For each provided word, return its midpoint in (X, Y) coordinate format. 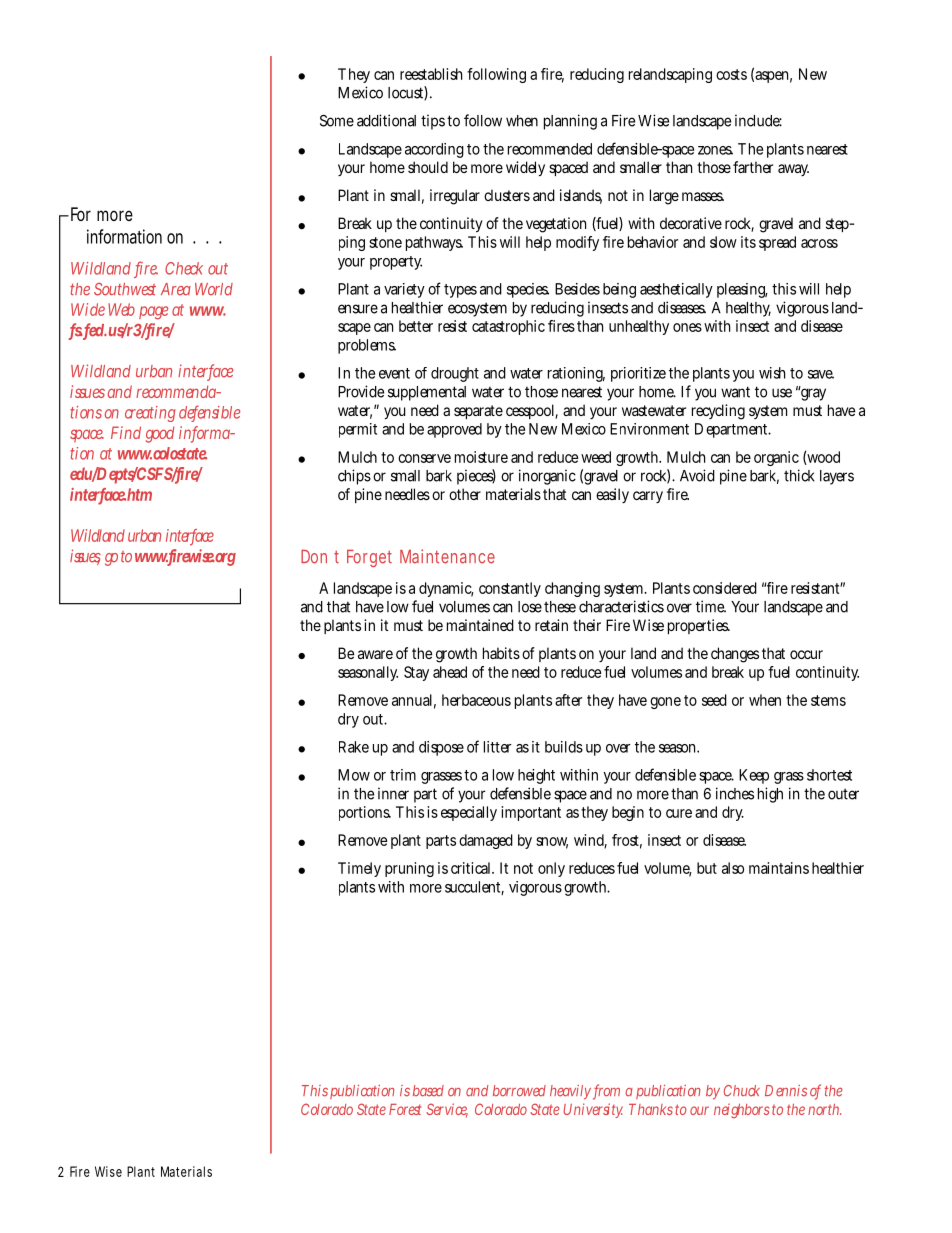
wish (772, 373)
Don (314, 557)
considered (725, 588)
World (214, 289)
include (758, 120)
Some (337, 121)
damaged (486, 841)
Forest (405, 1109)
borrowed (519, 1091)
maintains (779, 868)
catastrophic (508, 327)
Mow (354, 775)
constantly (510, 589)
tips (433, 122)
